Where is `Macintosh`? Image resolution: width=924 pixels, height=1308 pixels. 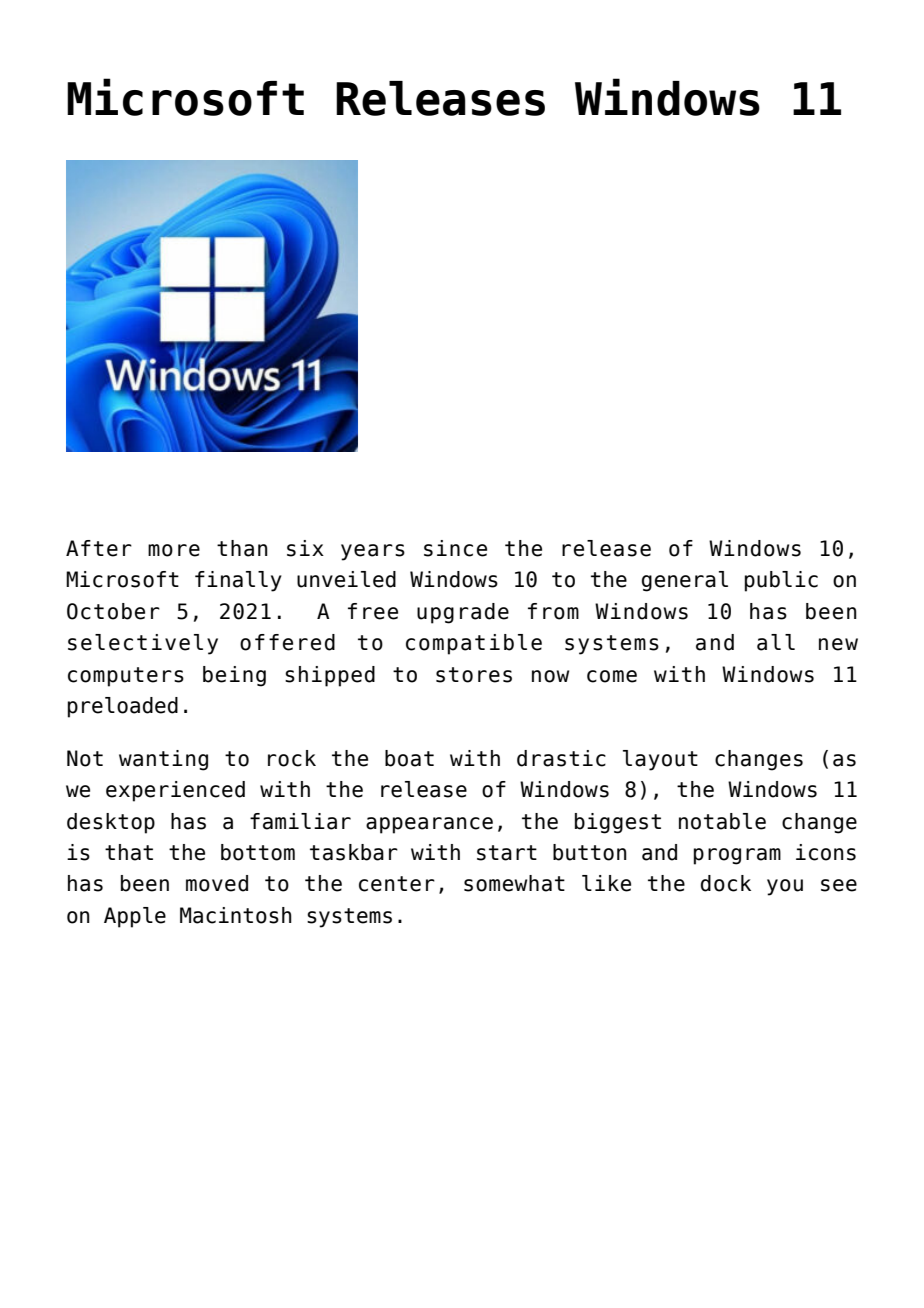 Macintosh is located at coordinates (236, 915).
